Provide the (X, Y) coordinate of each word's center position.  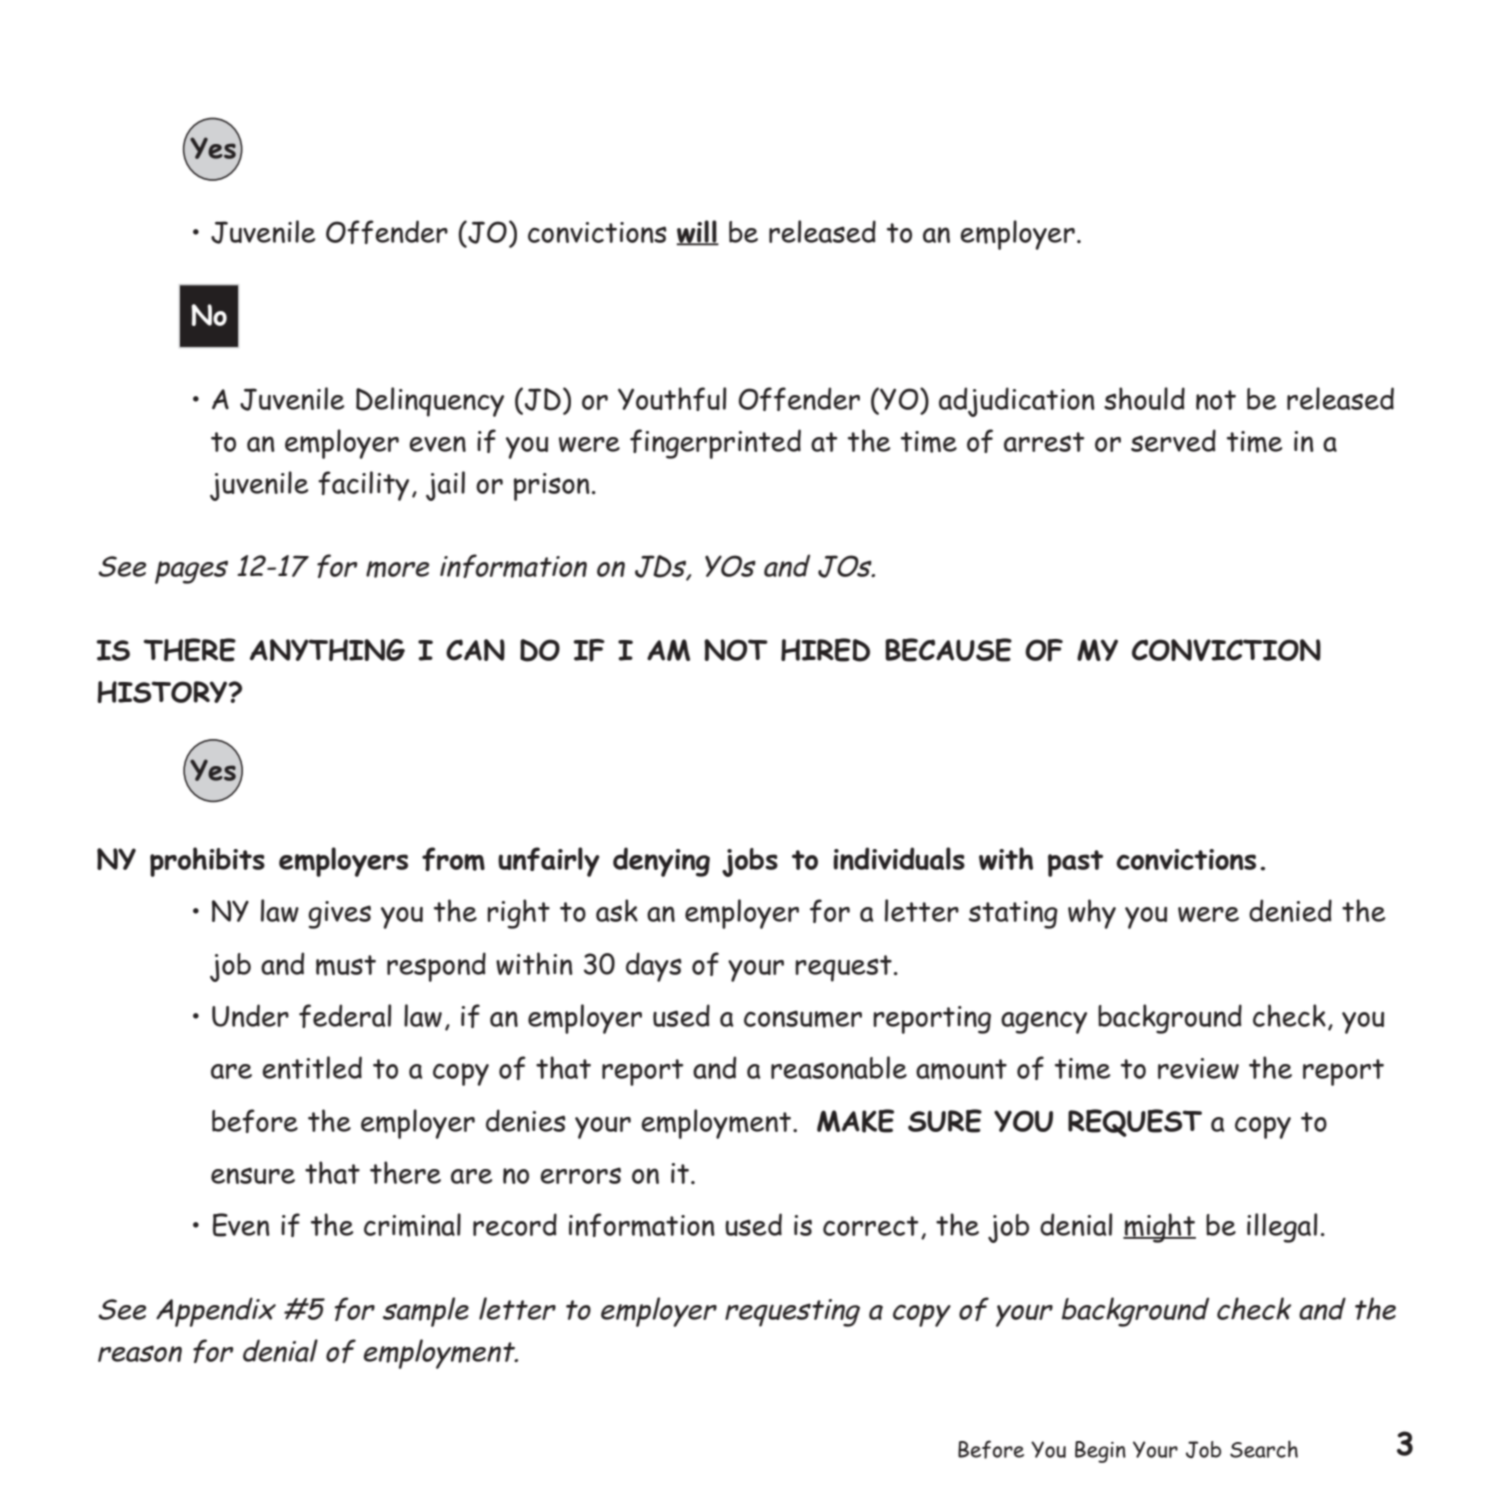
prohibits (207, 862)
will (698, 232)
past (1075, 863)
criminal (412, 1225)
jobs (750, 862)
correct (870, 1226)
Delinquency (430, 402)
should (1144, 398)
